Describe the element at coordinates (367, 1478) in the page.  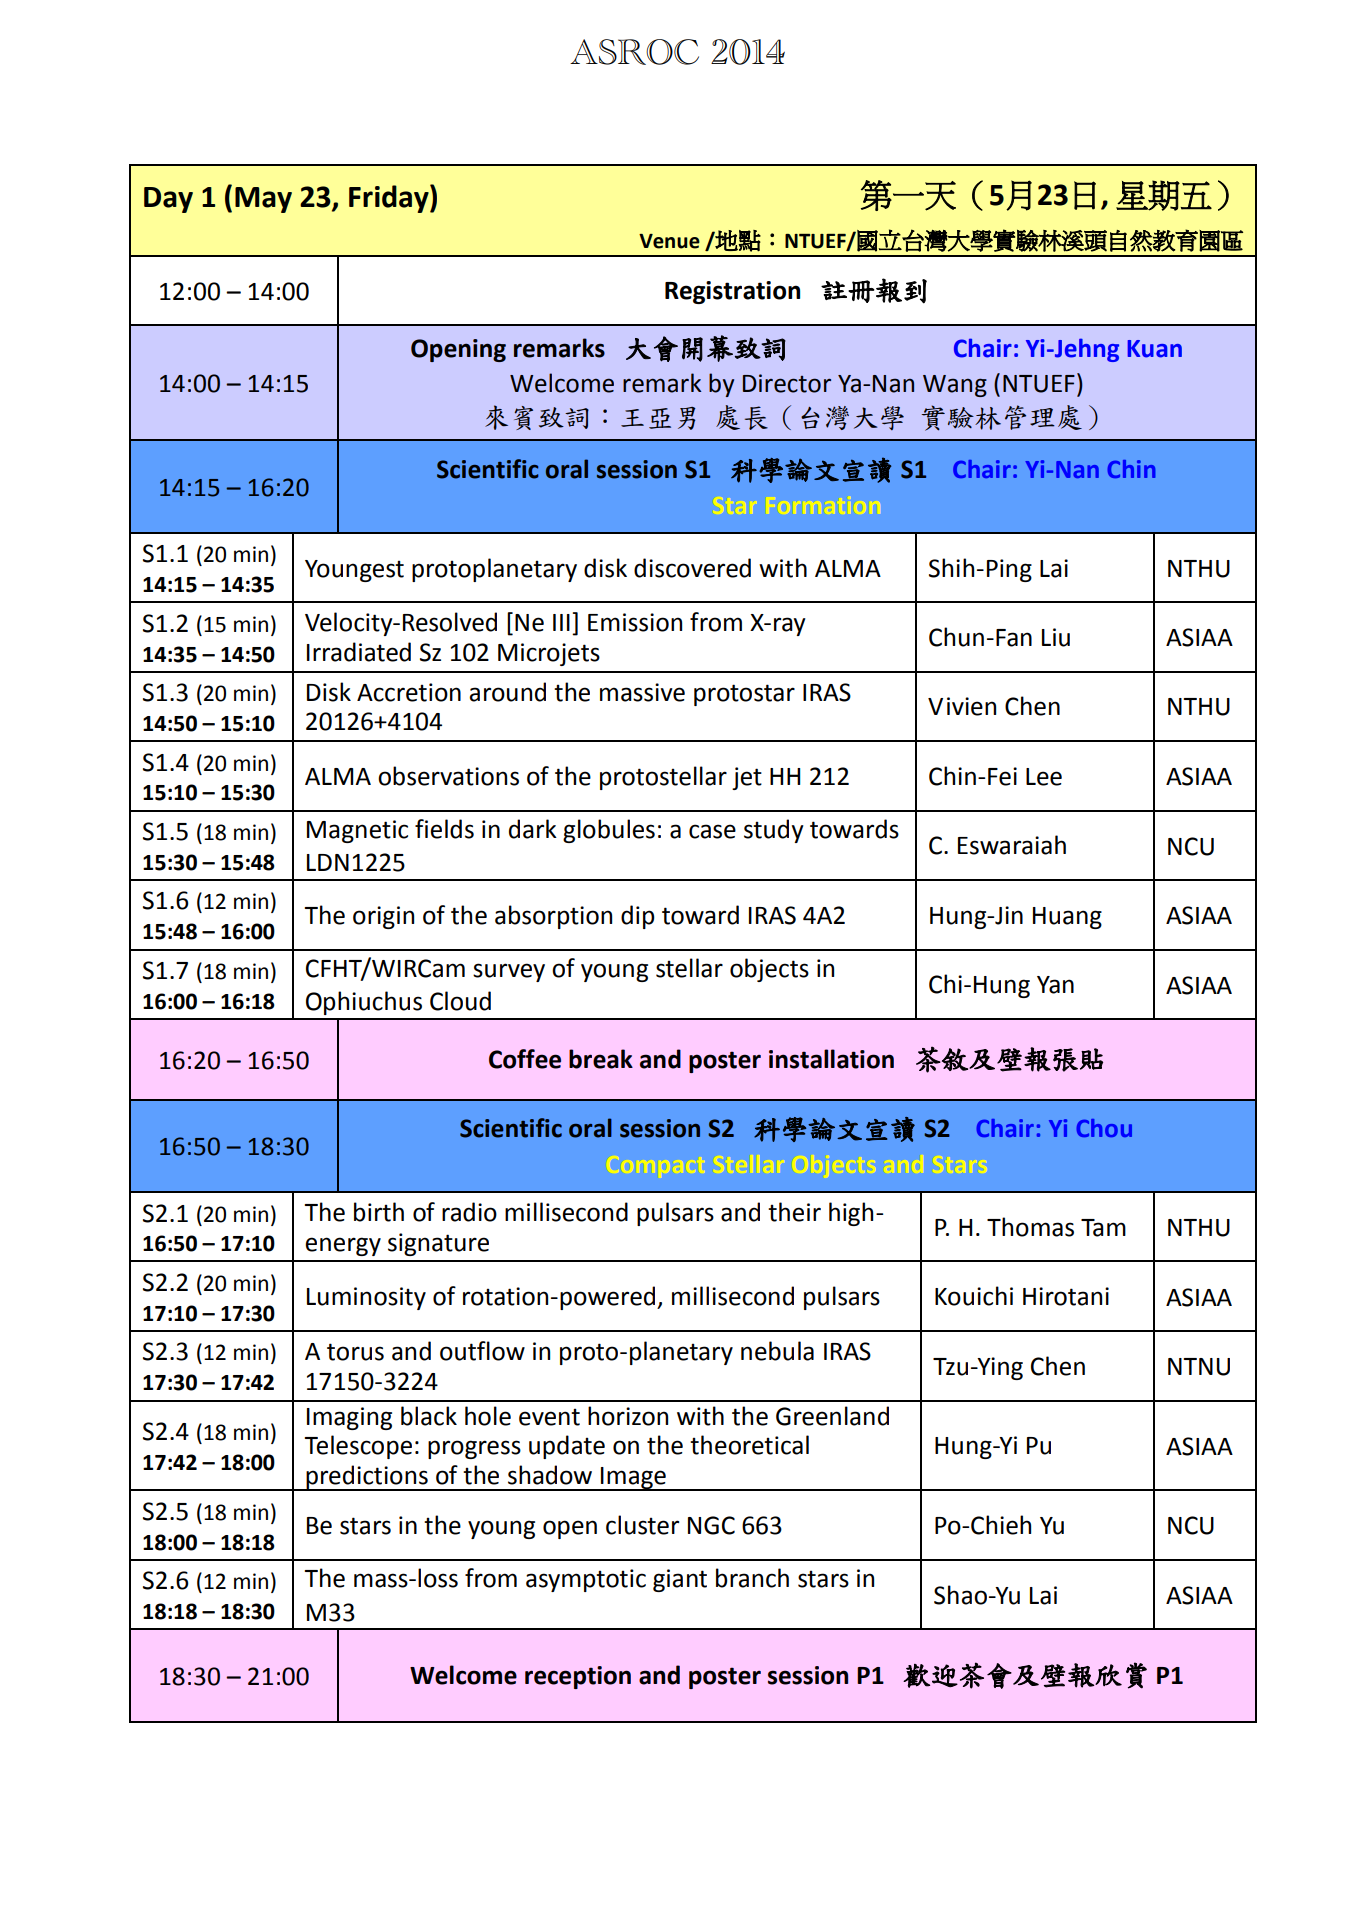
I see `predictions` at that location.
